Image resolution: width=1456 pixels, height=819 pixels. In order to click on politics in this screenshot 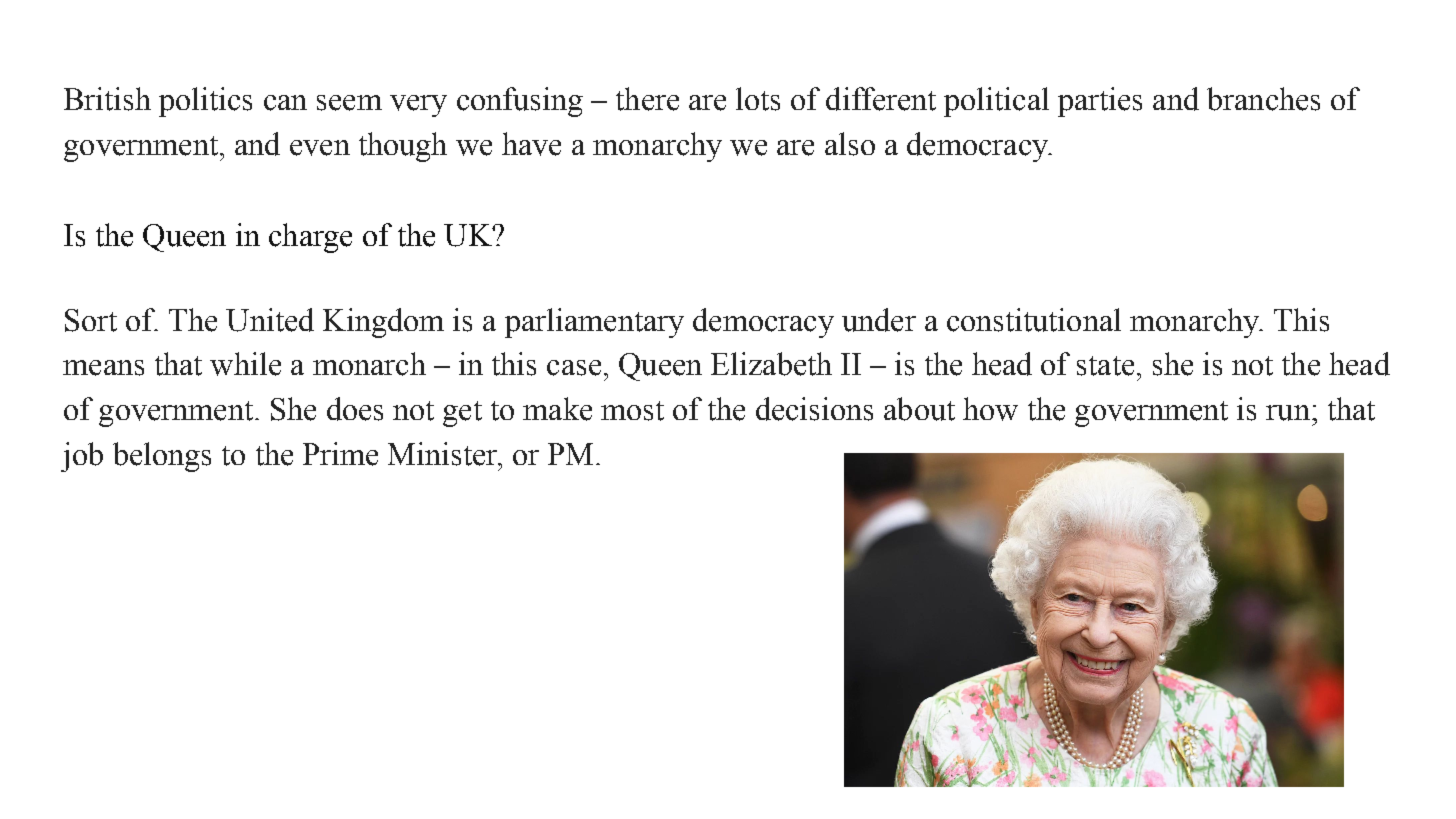, I will do `click(205, 102)`.
